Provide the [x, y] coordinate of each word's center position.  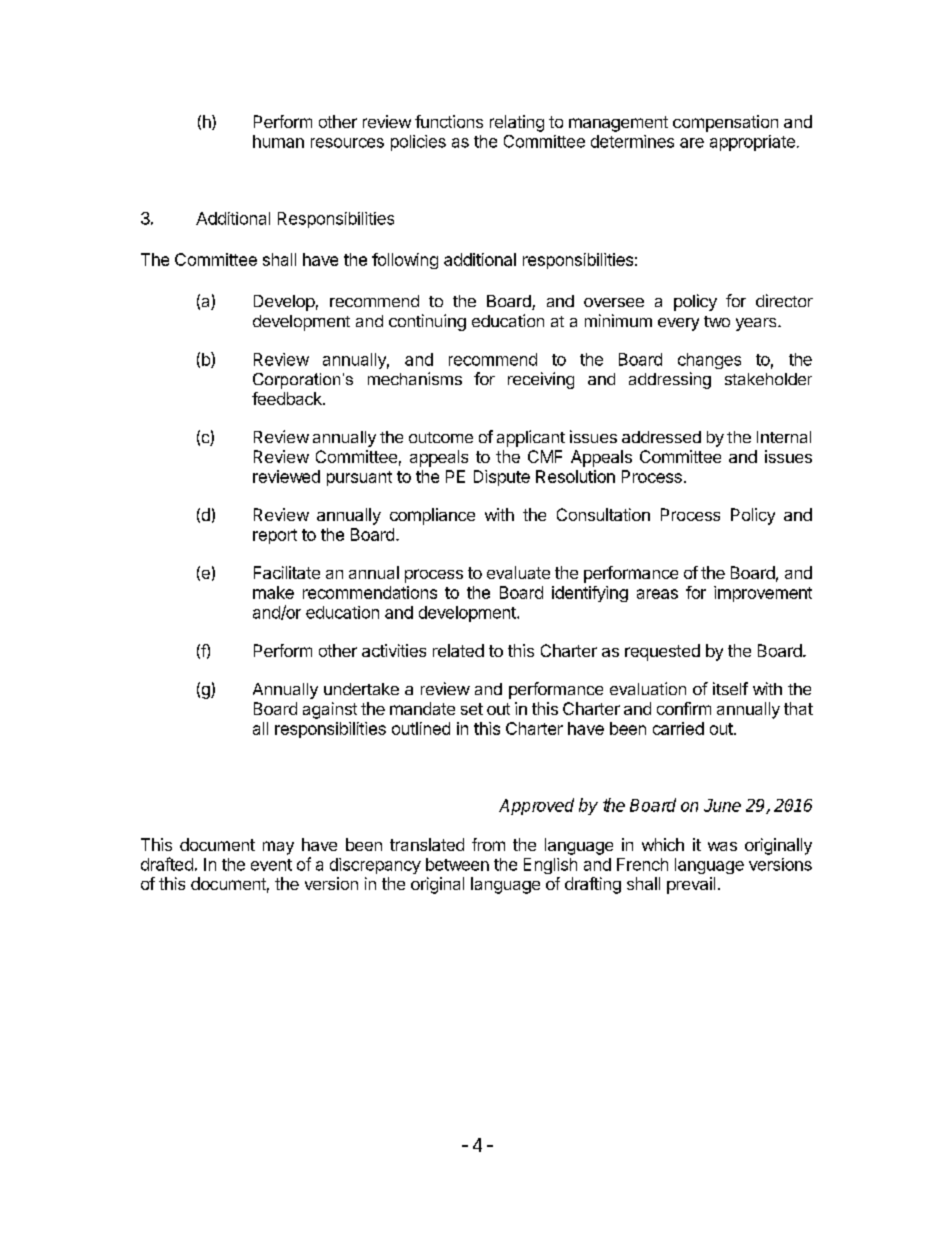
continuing [427, 322]
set [472, 709]
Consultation [603, 514]
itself [730, 688]
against [330, 710]
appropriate [752, 143]
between [457, 864]
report [275, 536]
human [278, 141]
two [717, 321]
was [722, 846]
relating [517, 123]
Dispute [502, 478]
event [271, 865]
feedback [288, 398]
